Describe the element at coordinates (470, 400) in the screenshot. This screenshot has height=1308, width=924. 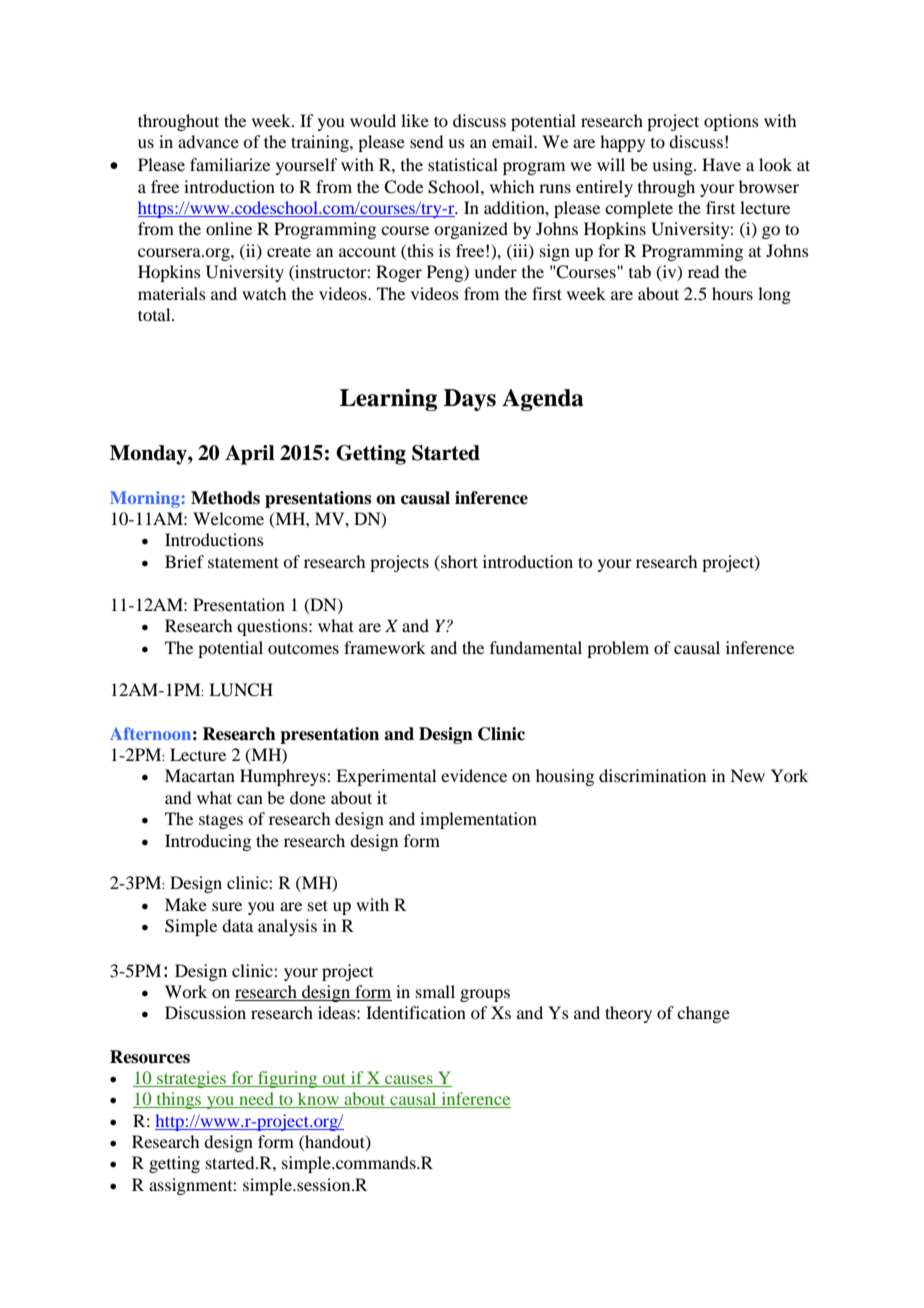
I see `Days` at that location.
